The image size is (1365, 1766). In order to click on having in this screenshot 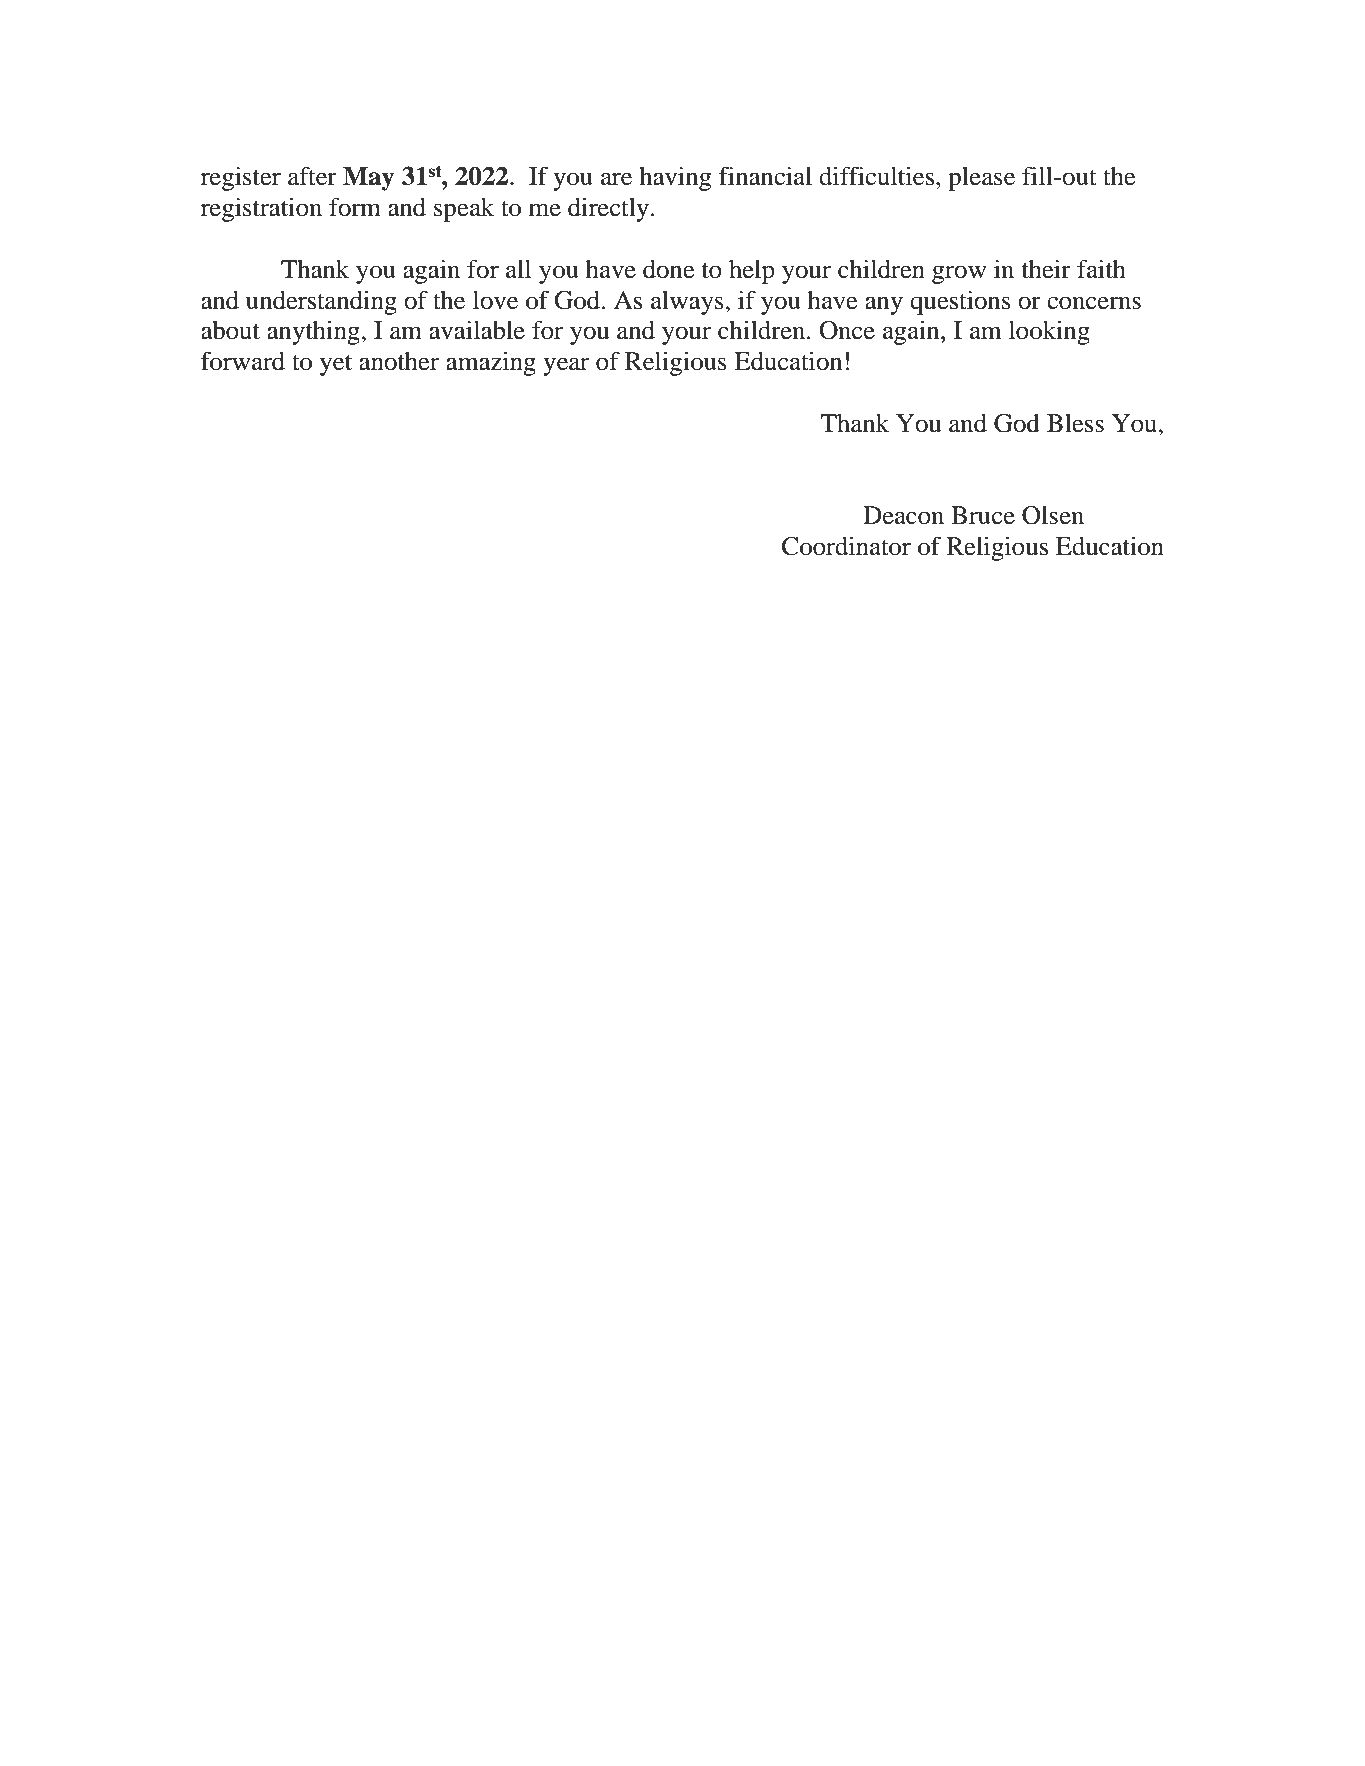, I will do `click(675, 179)`.
